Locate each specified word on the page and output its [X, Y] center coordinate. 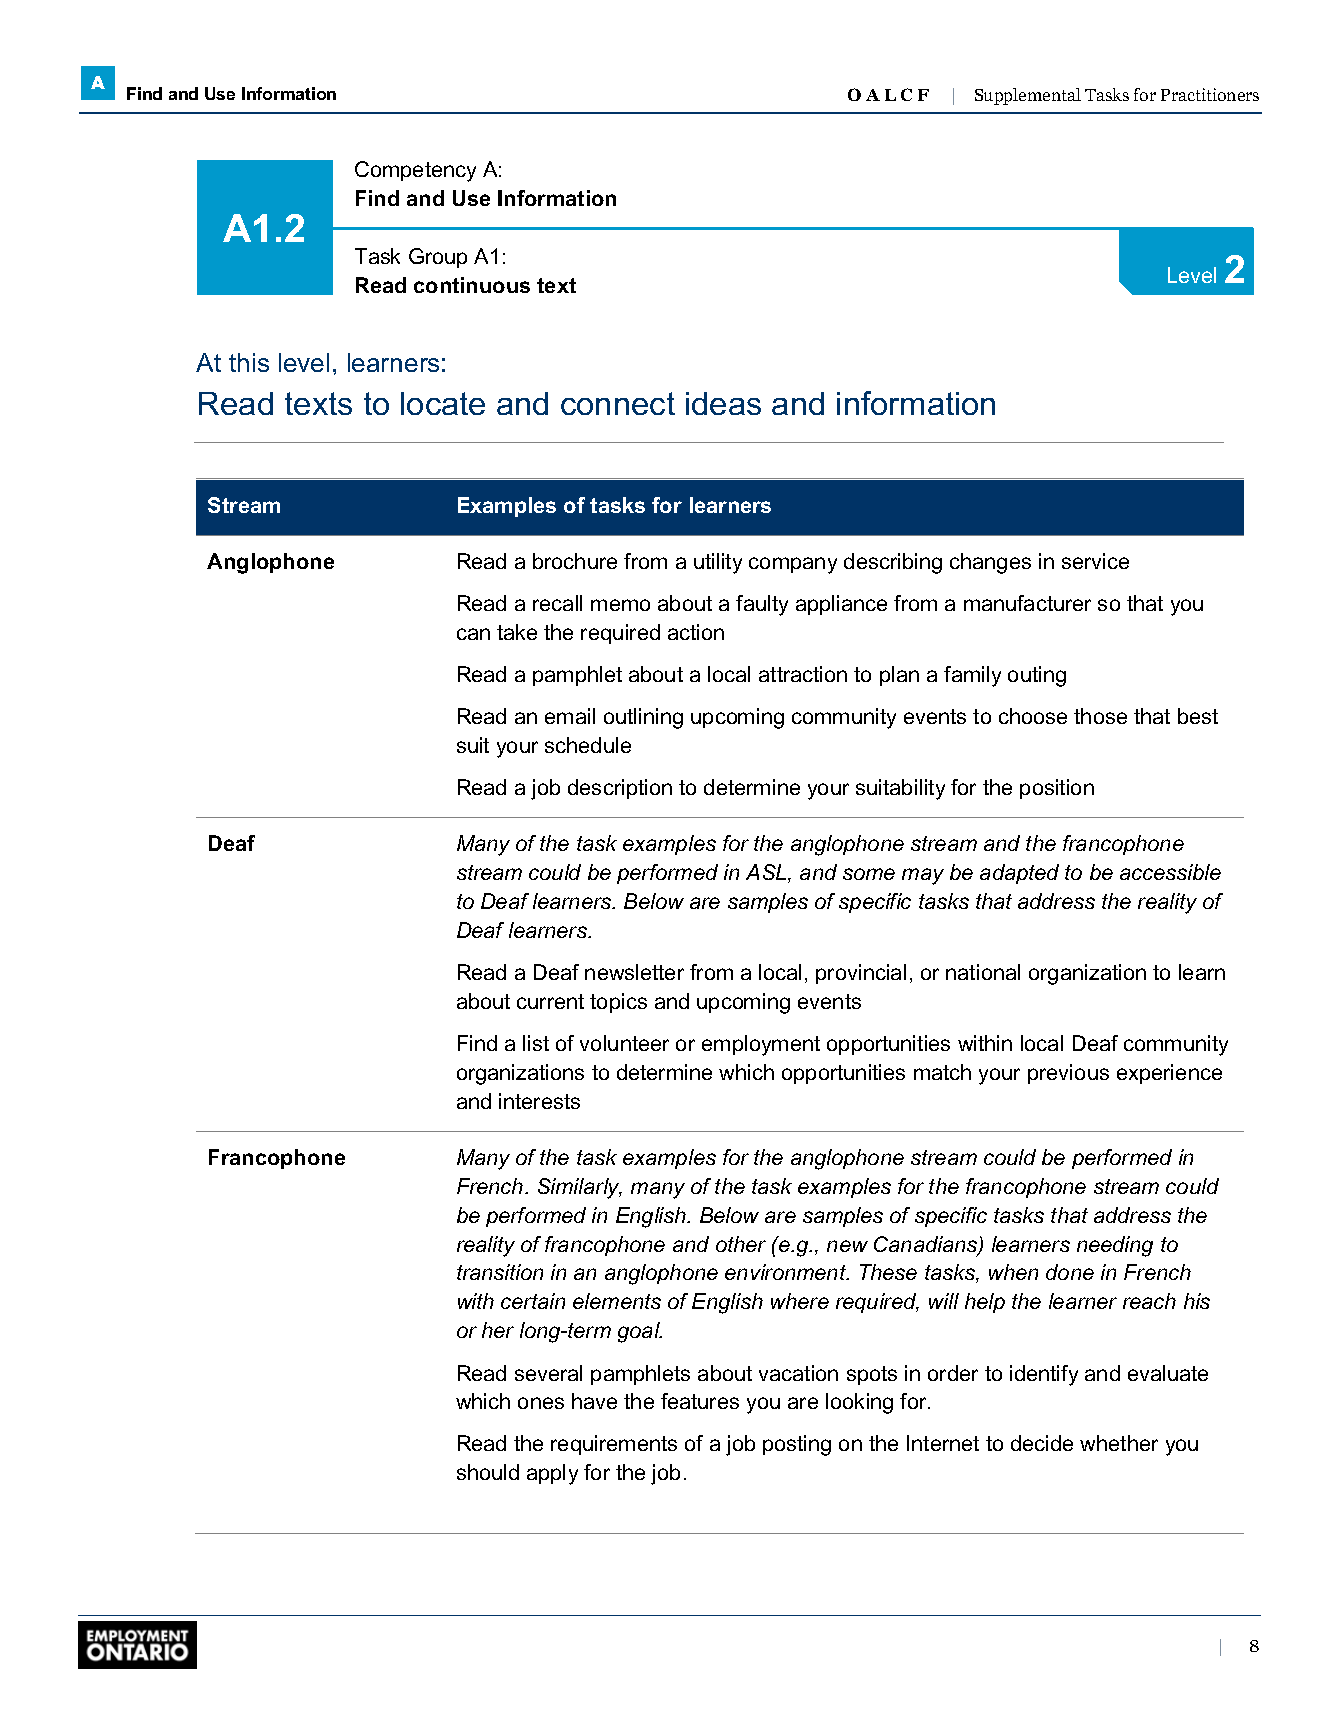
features [700, 1401]
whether [1119, 1443]
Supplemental [1028, 96]
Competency [415, 171]
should [488, 1472]
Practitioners [1210, 94]
